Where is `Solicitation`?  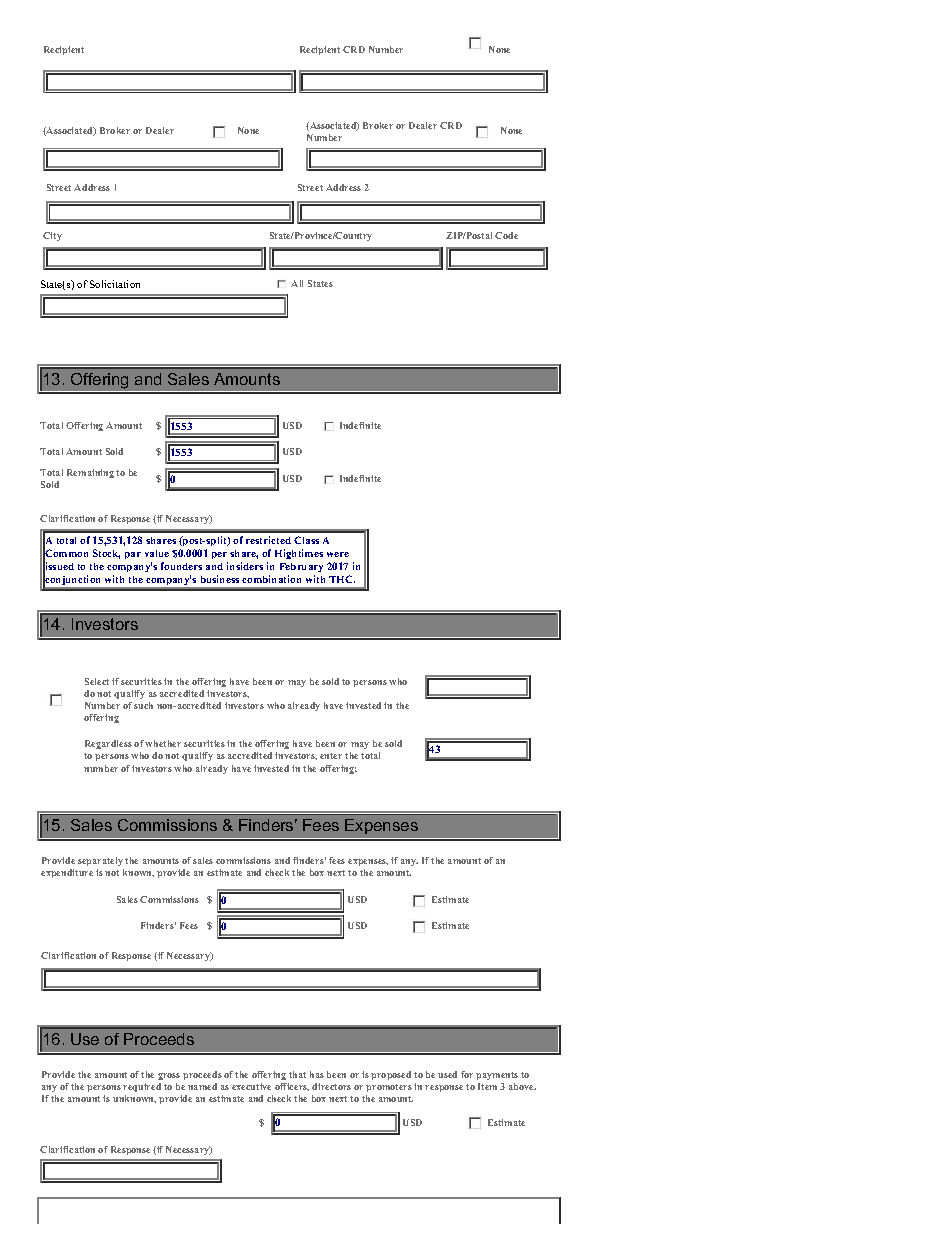
Solicitation is located at coordinates (115, 284).
